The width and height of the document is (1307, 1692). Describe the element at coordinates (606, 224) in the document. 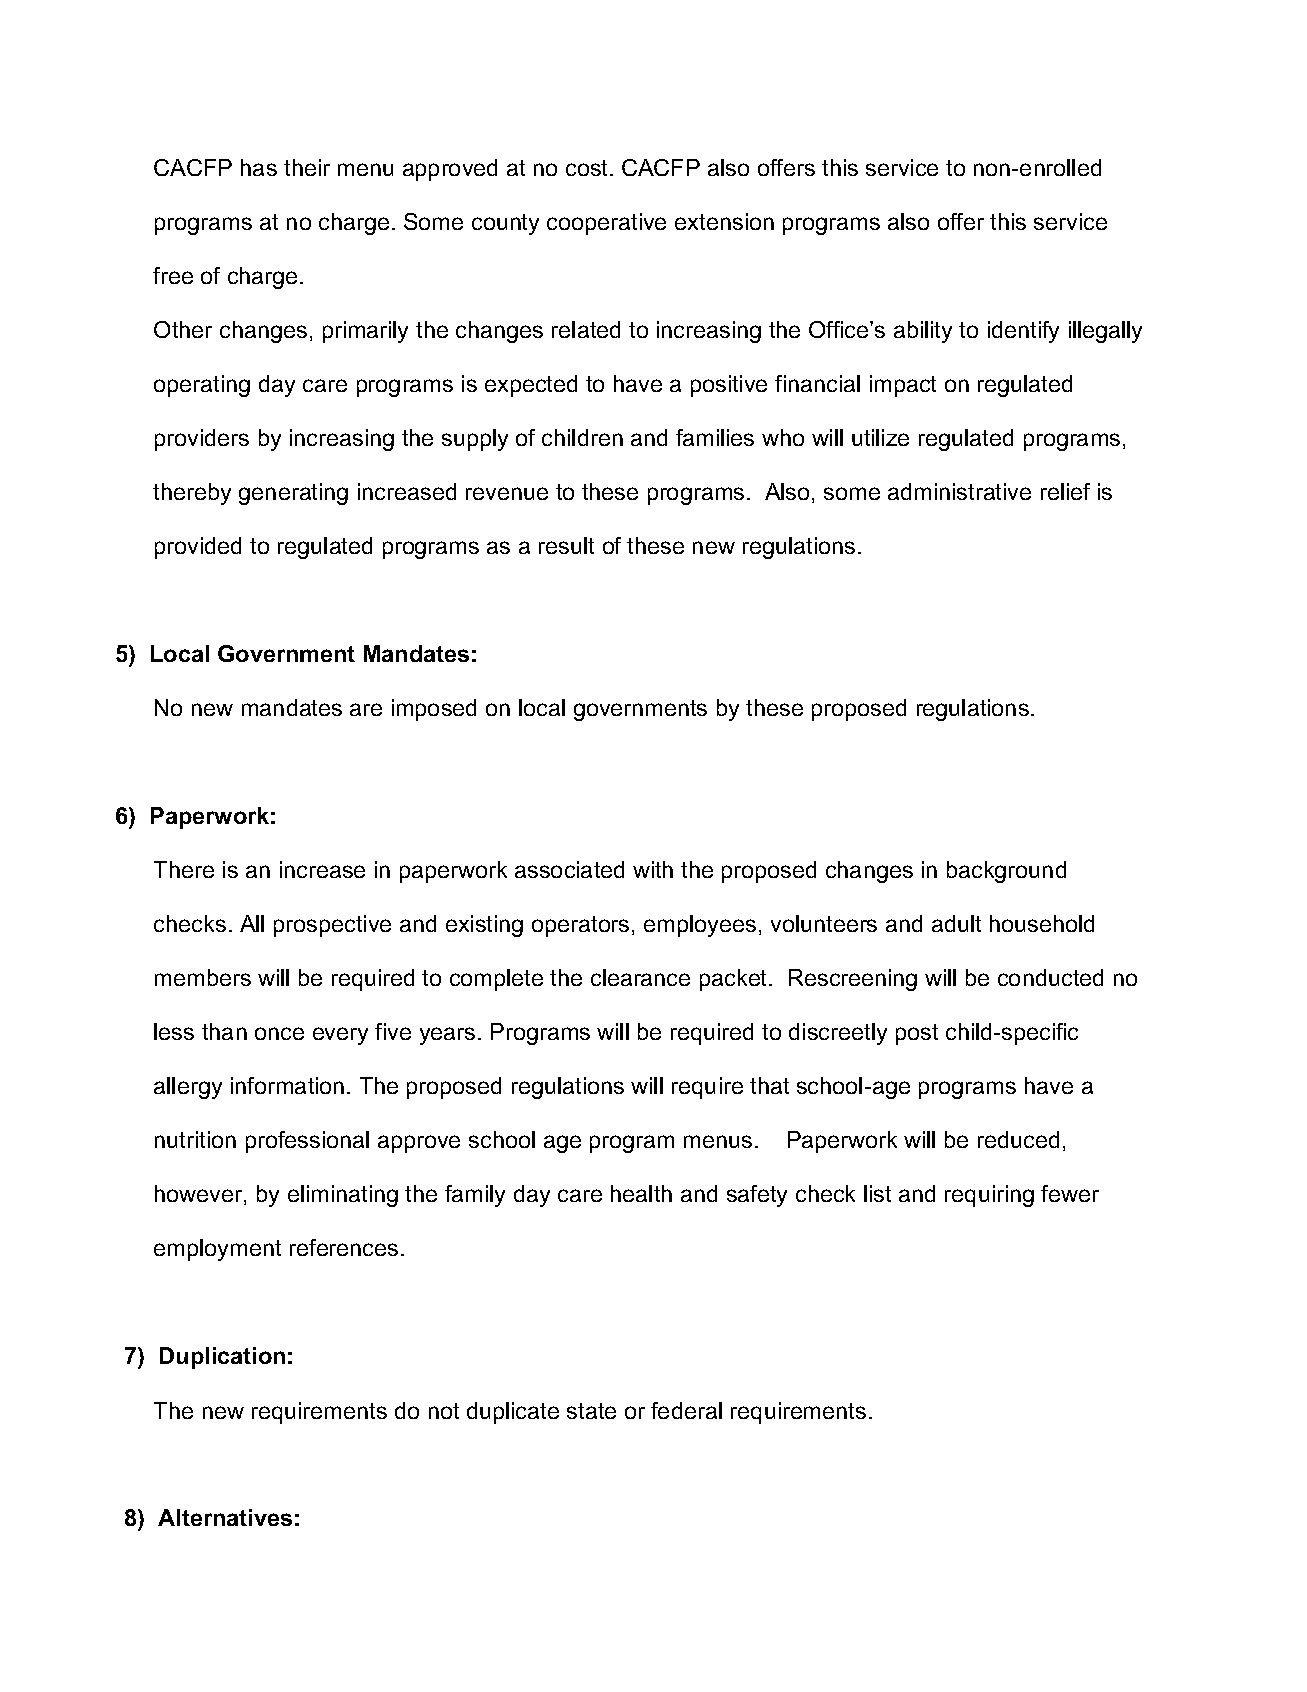

I see `cooperative` at that location.
